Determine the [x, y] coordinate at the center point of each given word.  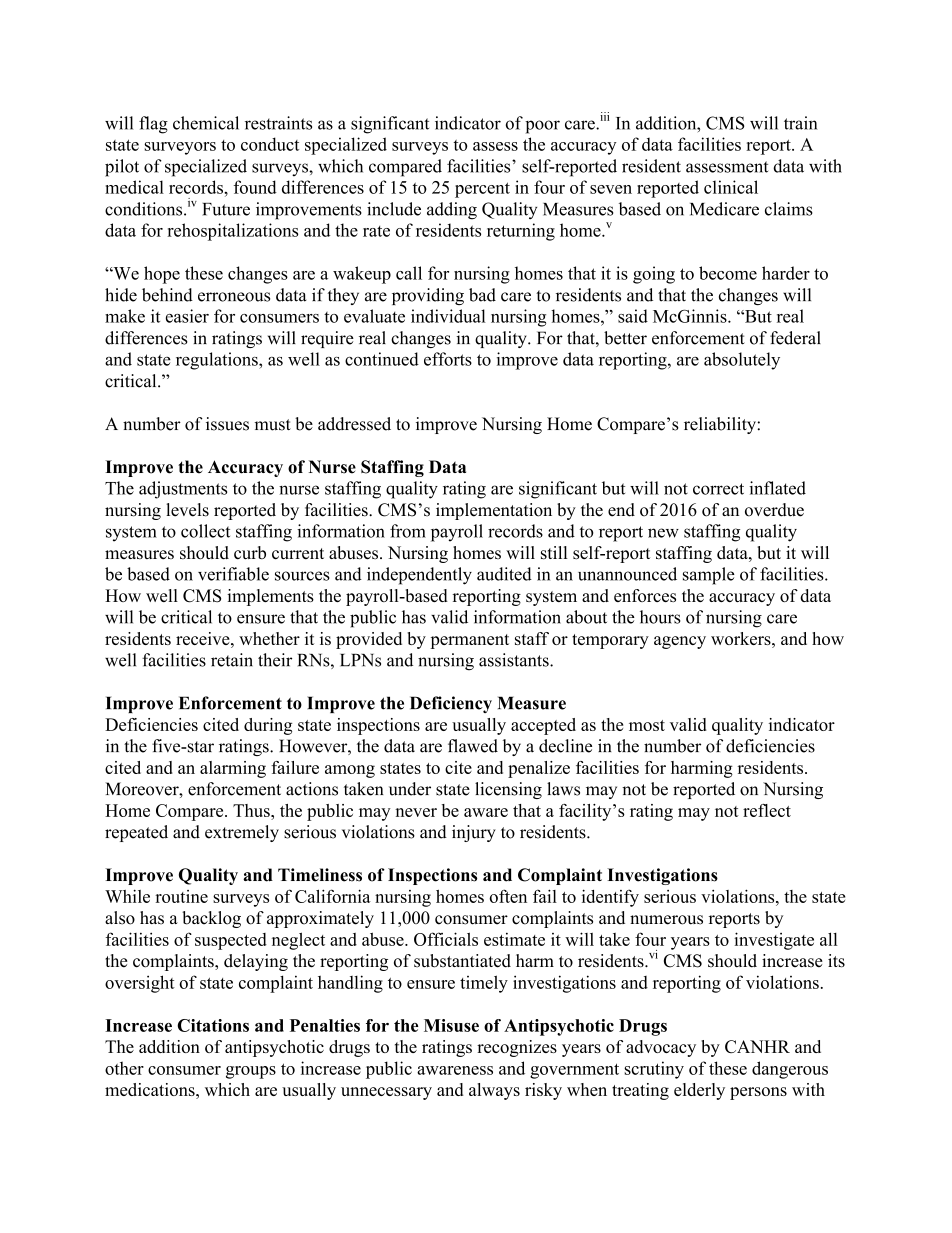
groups [251, 1072]
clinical [731, 187]
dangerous [790, 1070]
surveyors [180, 148]
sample [709, 576]
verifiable [233, 574]
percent [482, 190]
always [494, 1091]
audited [504, 574]
